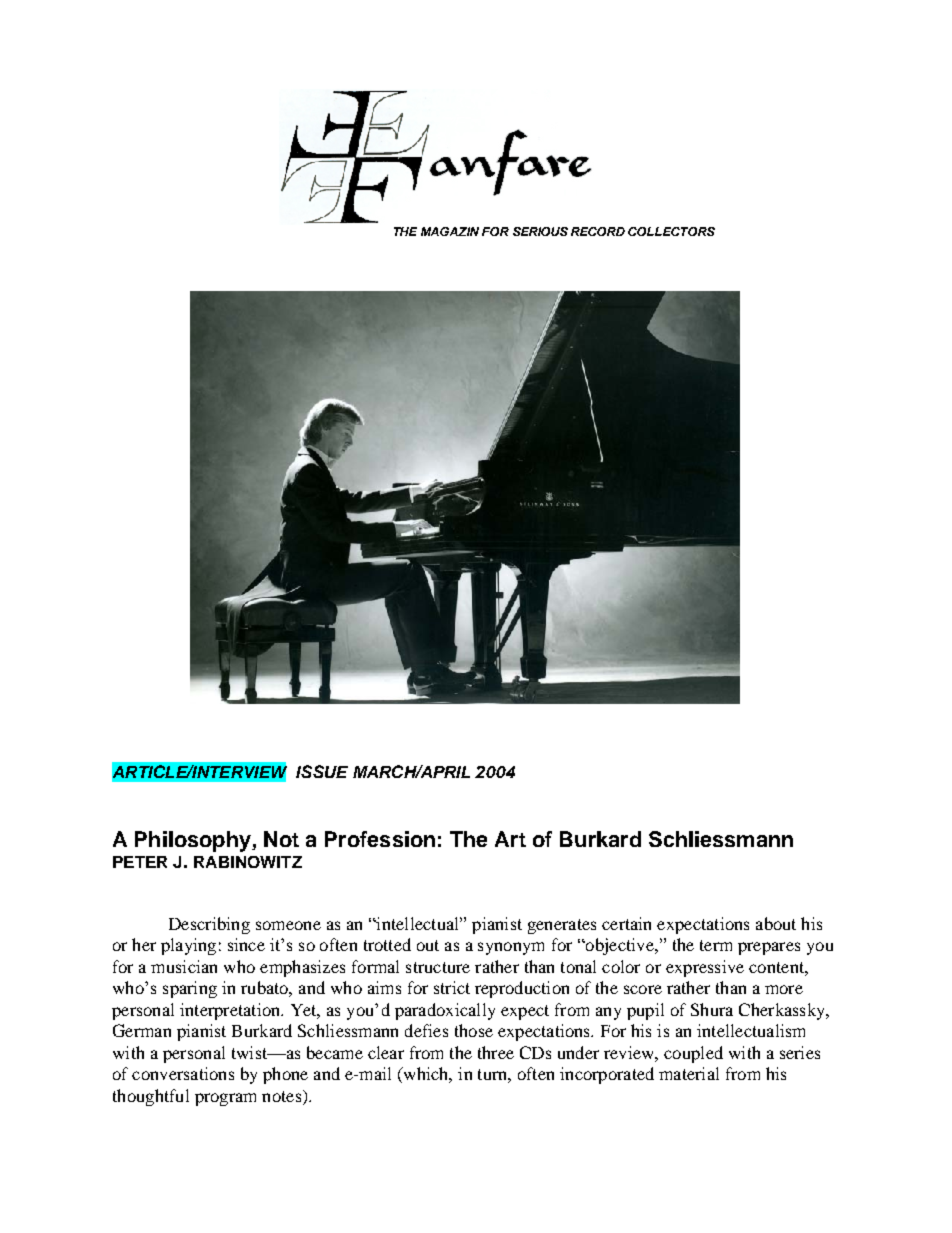 This screenshot has width=952, height=1233. I want to click on material, so click(689, 1073).
